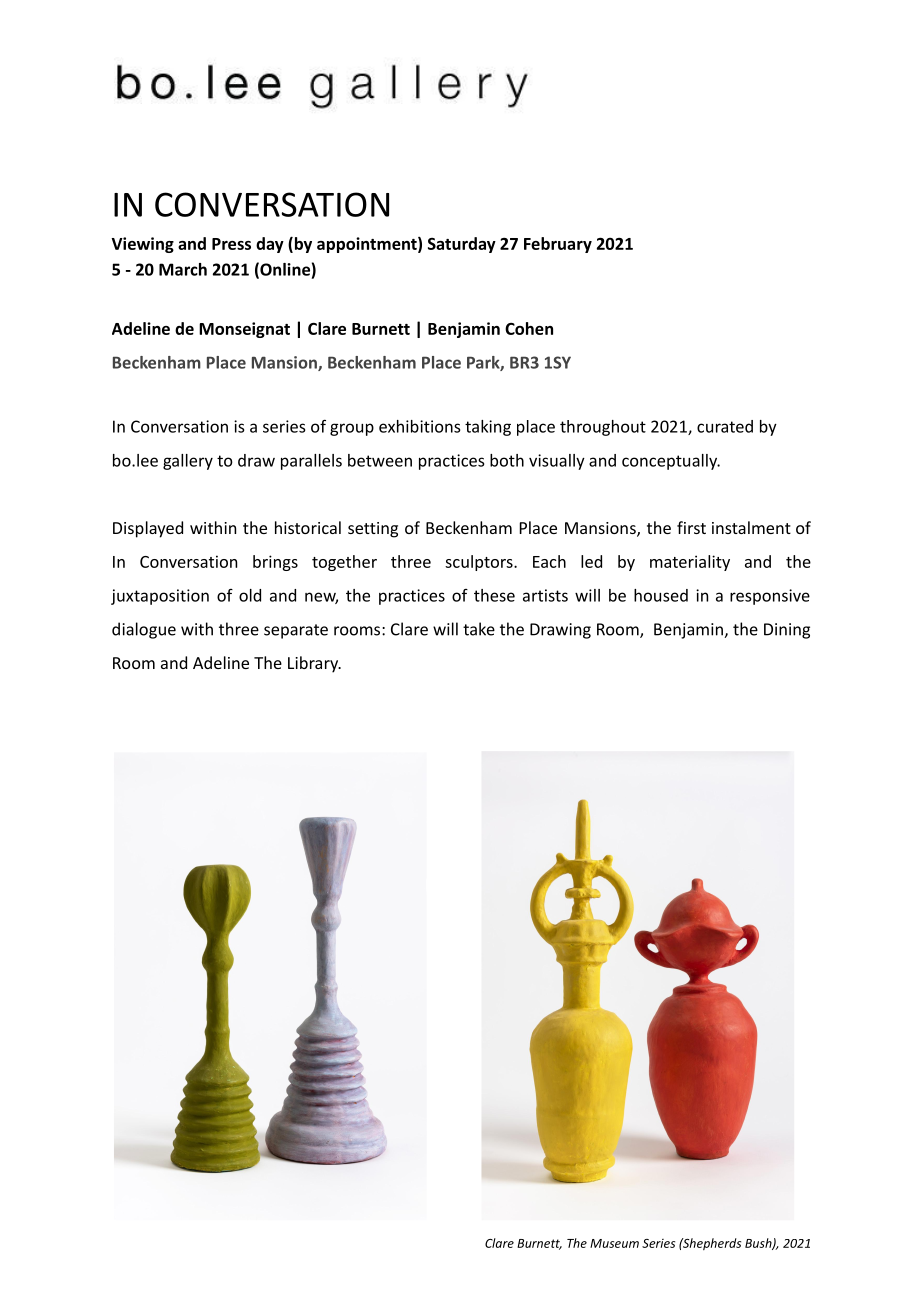  Describe the element at coordinates (296, 631) in the screenshot. I see `separate` at that location.
